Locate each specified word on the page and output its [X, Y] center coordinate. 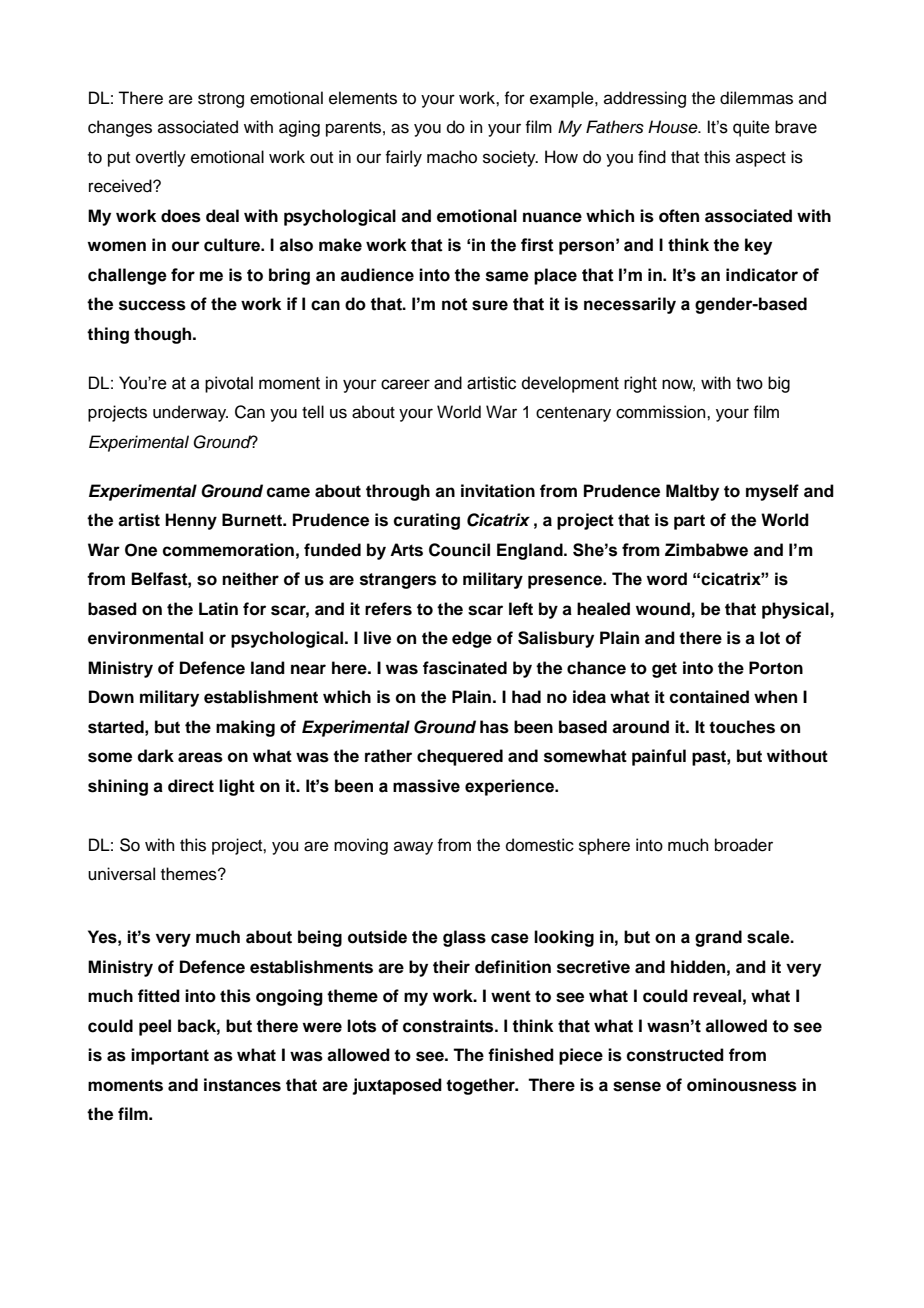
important [170, 1056]
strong [221, 100]
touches [742, 727]
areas [200, 757]
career [405, 384]
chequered [460, 757]
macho [452, 157]
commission [662, 412]
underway [190, 413]
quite [751, 128]
